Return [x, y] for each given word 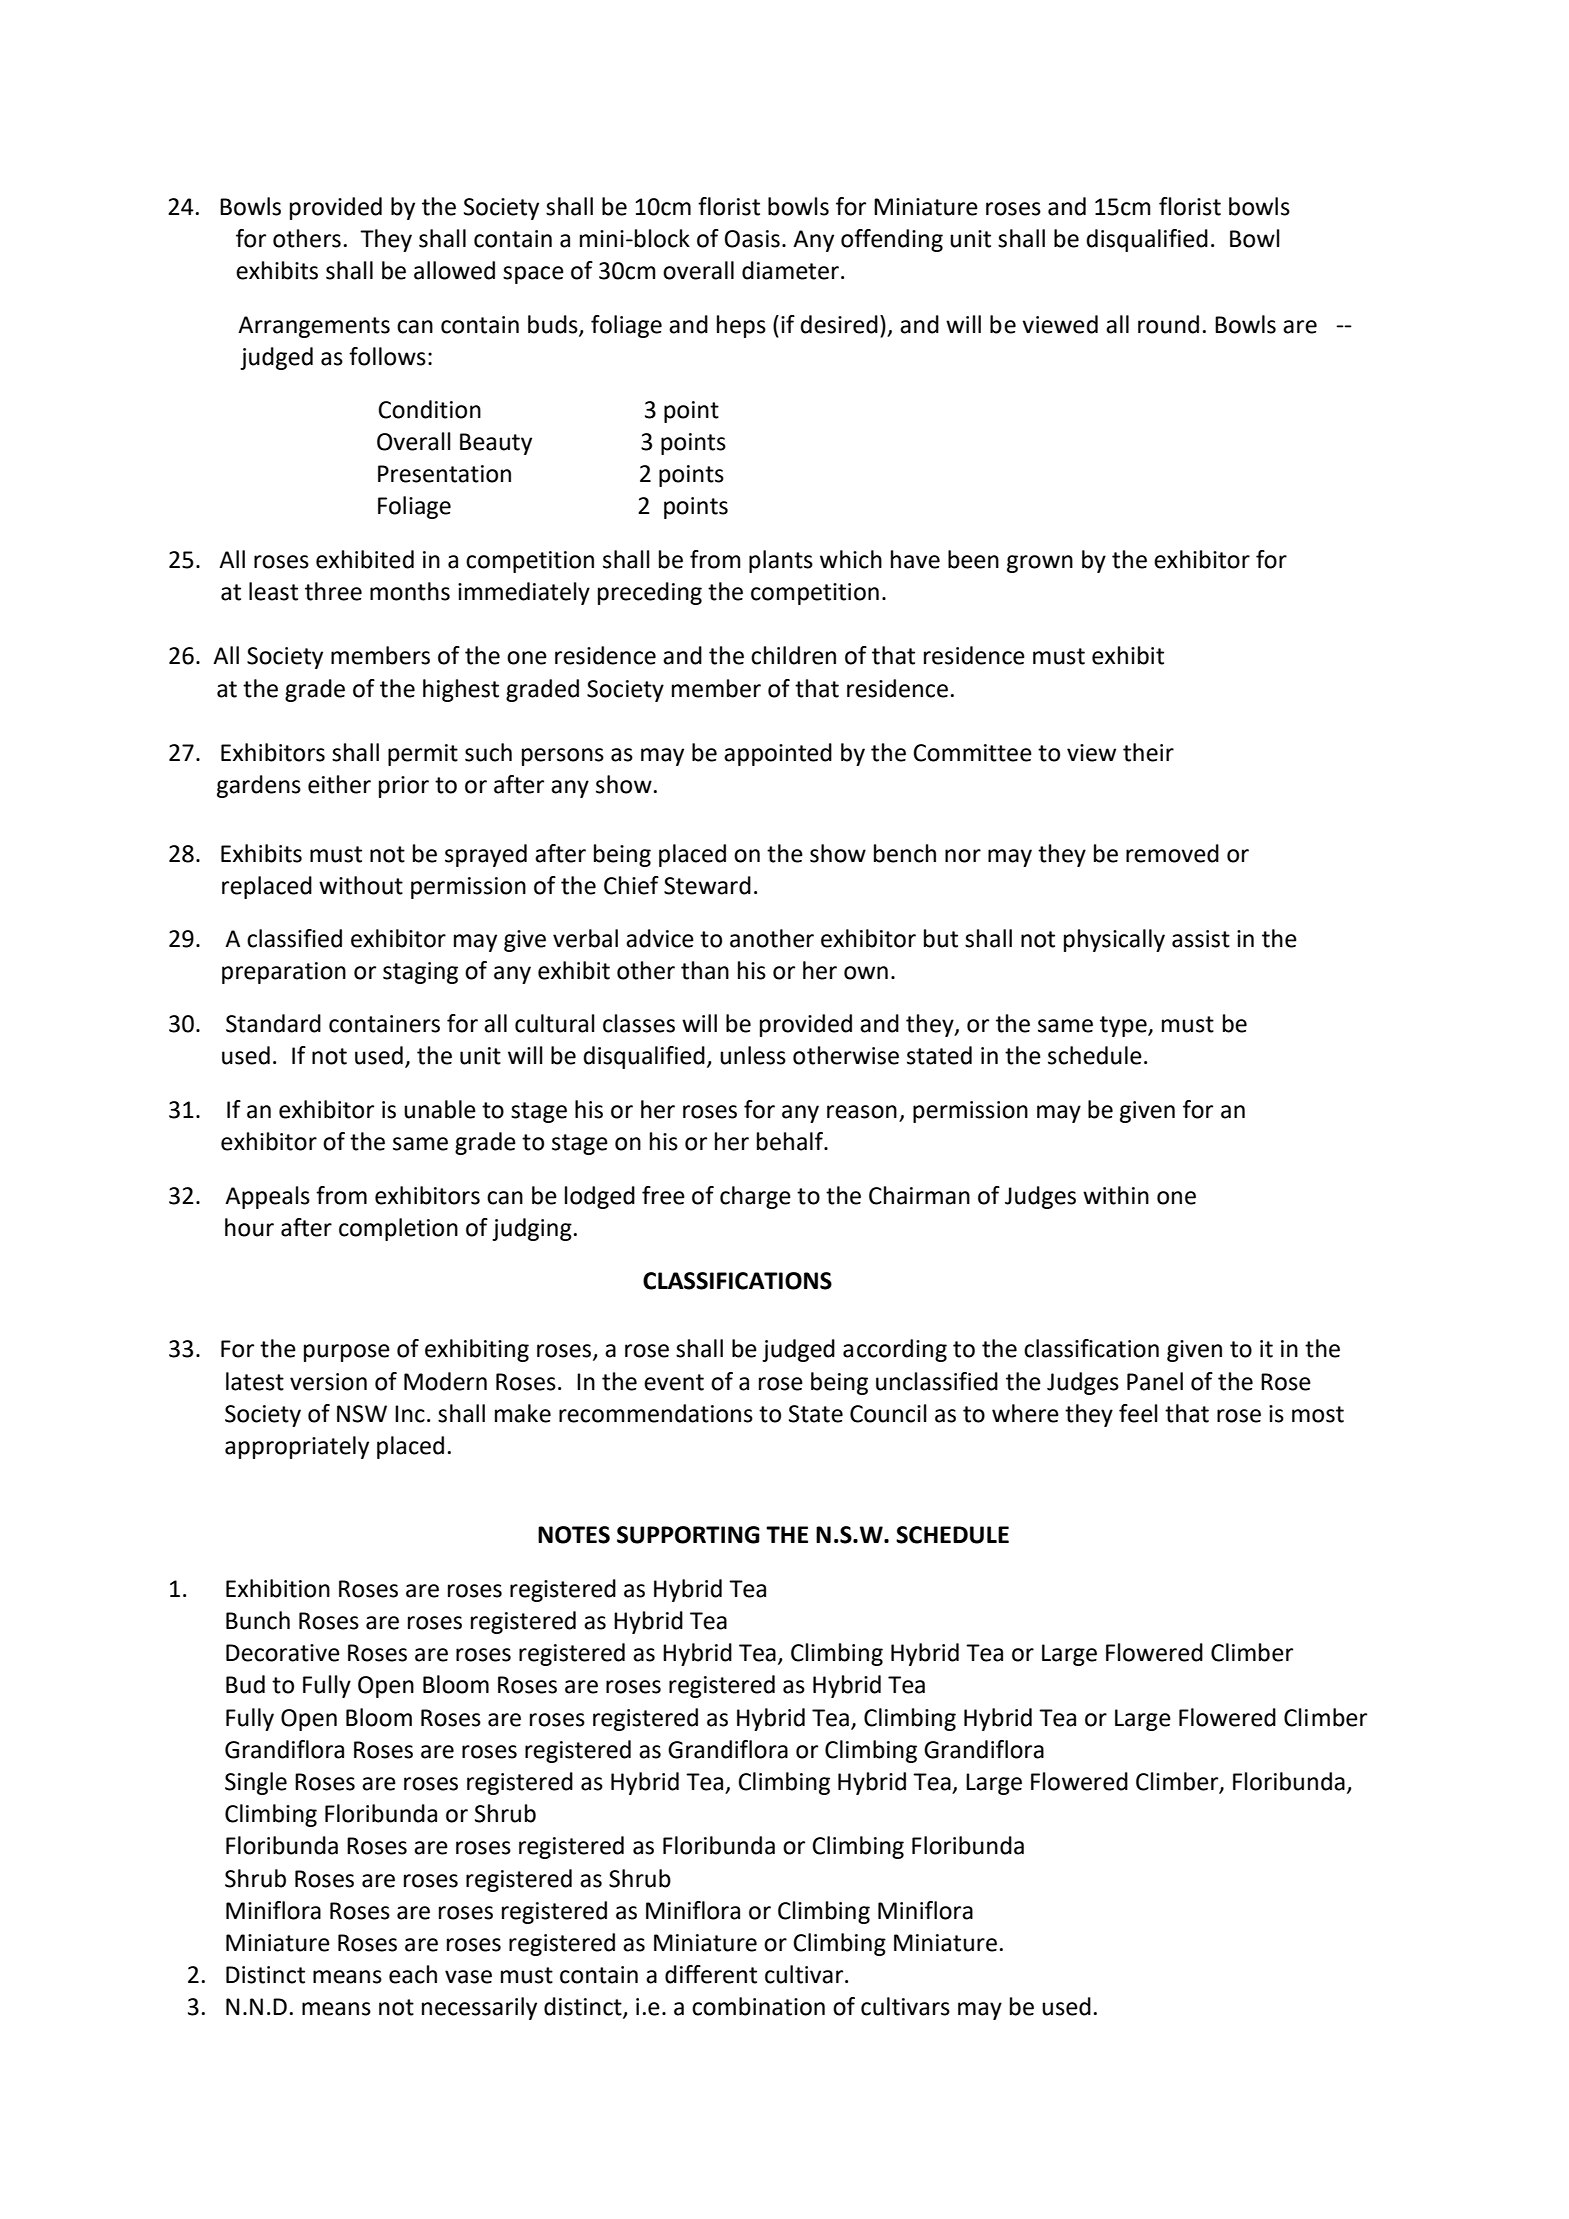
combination [758, 2006]
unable [440, 1109]
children [793, 655]
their [1148, 752]
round [1168, 324]
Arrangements [314, 327]
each [413, 1974]
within [1116, 1195]
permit [423, 755]
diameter [790, 270]
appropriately [297, 1447]
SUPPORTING [688, 1535]
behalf [791, 1141]
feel [1138, 1413]
